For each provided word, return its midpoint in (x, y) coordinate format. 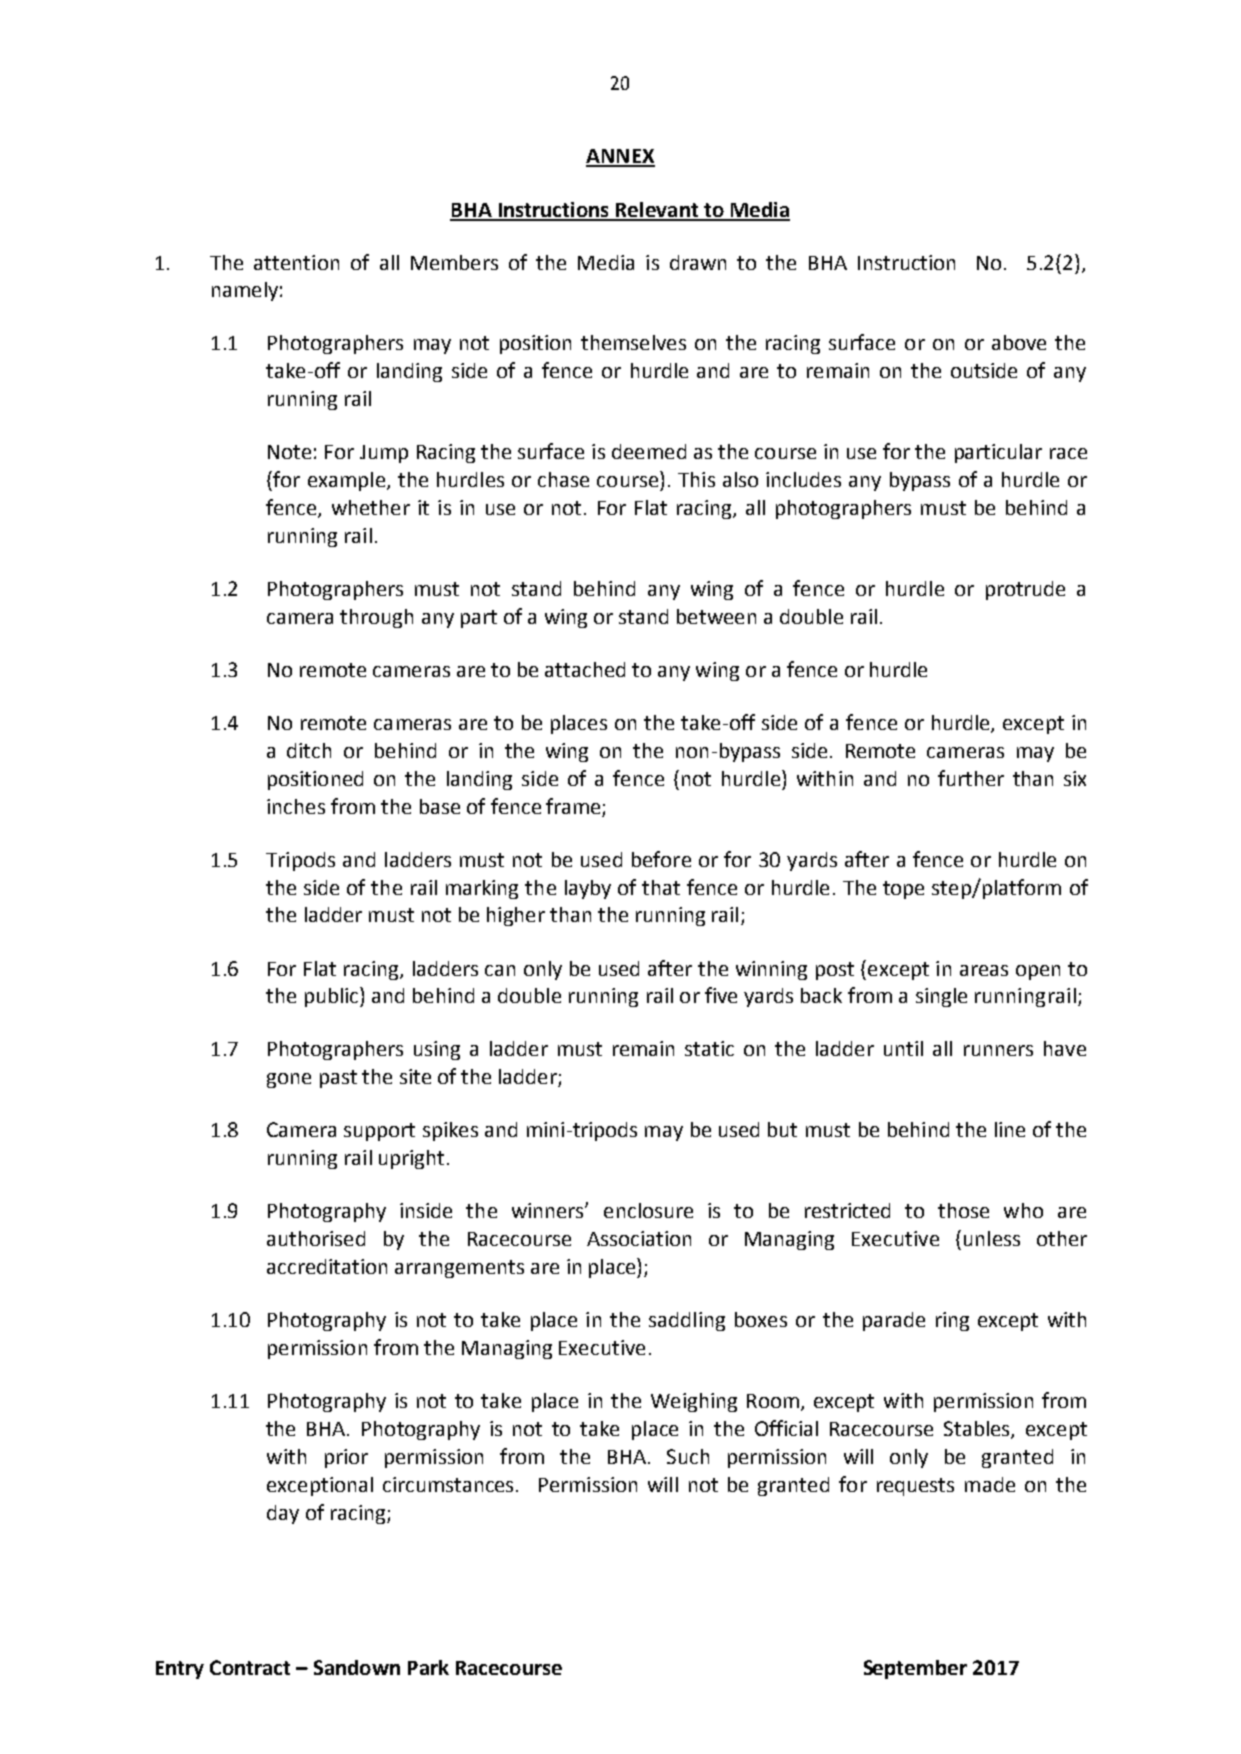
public (333, 997)
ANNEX (620, 157)
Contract (250, 1667)
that (661, 887)
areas (984, 970)
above (1019, 342)
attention (296, 262)
